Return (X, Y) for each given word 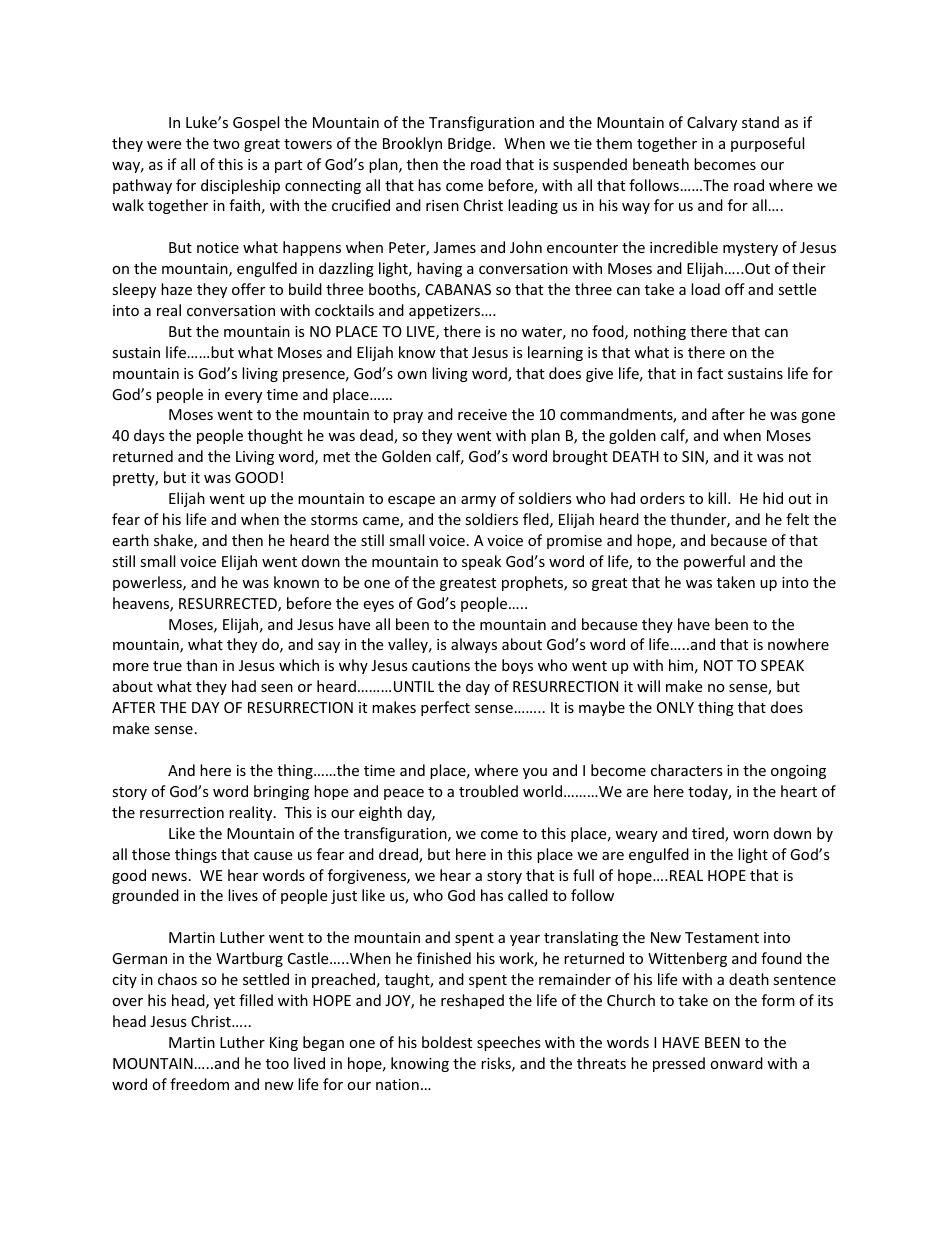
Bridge (471, 144)
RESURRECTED (229, 605)
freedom (199, 1084)
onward (736, 1063)
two (226, 144)
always (474, 645)
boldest (447, 1042)
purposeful (767, 144)
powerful (714, 562)
